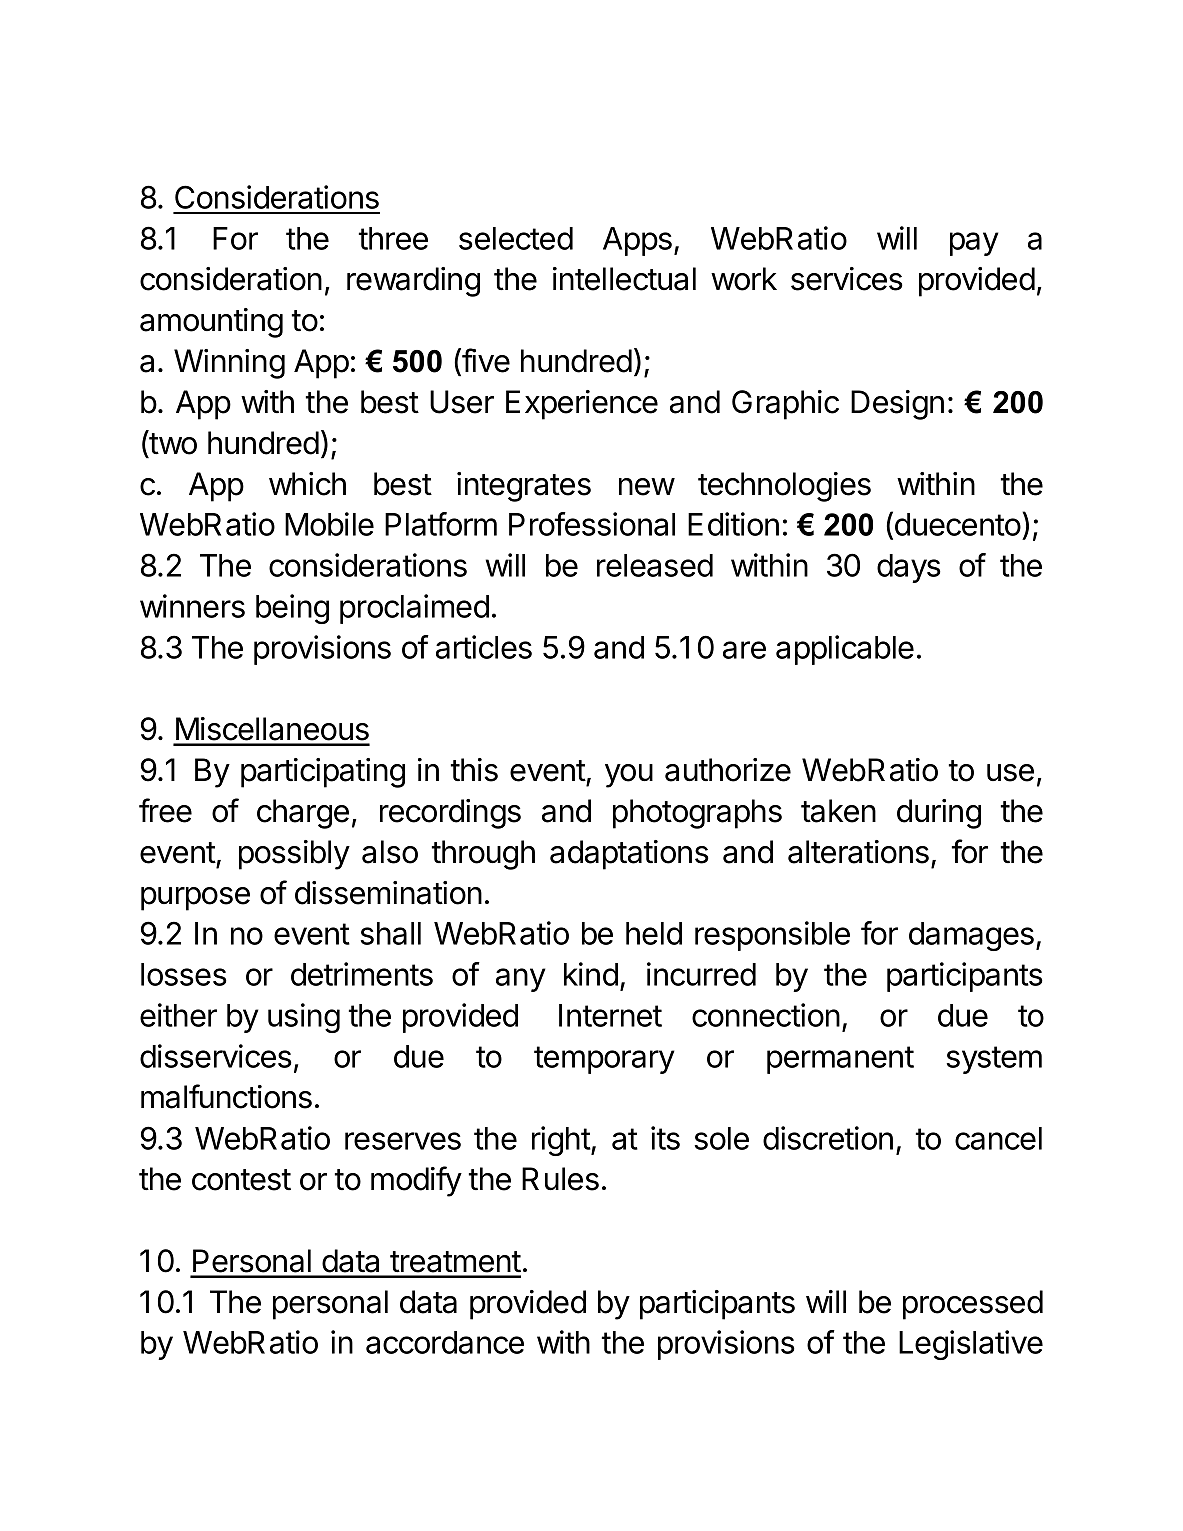 The width and height of the screenshot is (1183, 1531). What do you see at coordinates (445, 1342) in the screenshot?
I see `accordance` at bounding box center [445, 1342].
